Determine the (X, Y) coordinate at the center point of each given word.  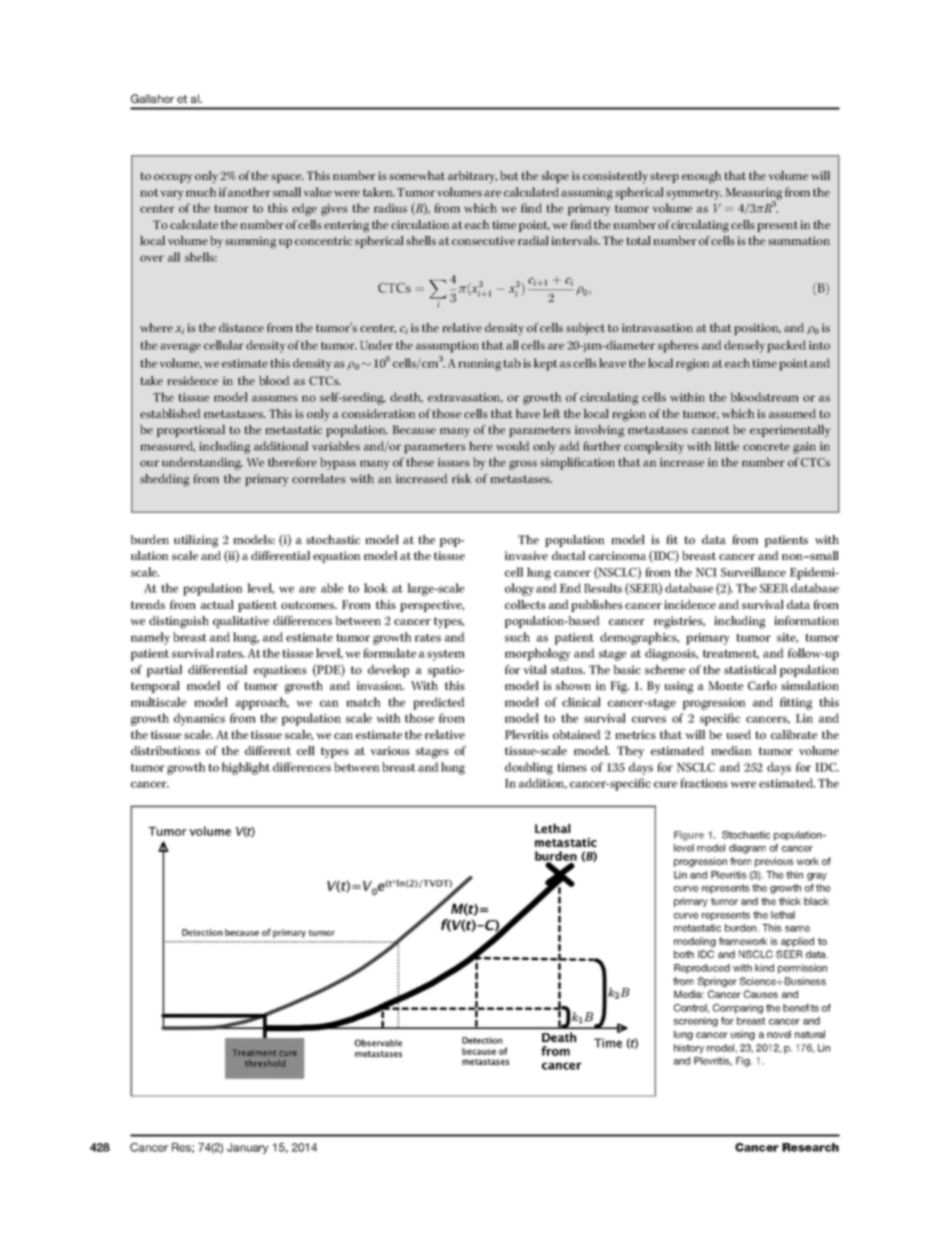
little (727, 446)
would (512, 446)
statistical (750, 669)
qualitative (241, 622)
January (247, 1148)
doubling (529, 768)
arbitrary (472, 177)
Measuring (753, 195)
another (249, 192)
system (446, 655)
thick (790, 901)
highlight (246, 768)
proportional (191, 431)
